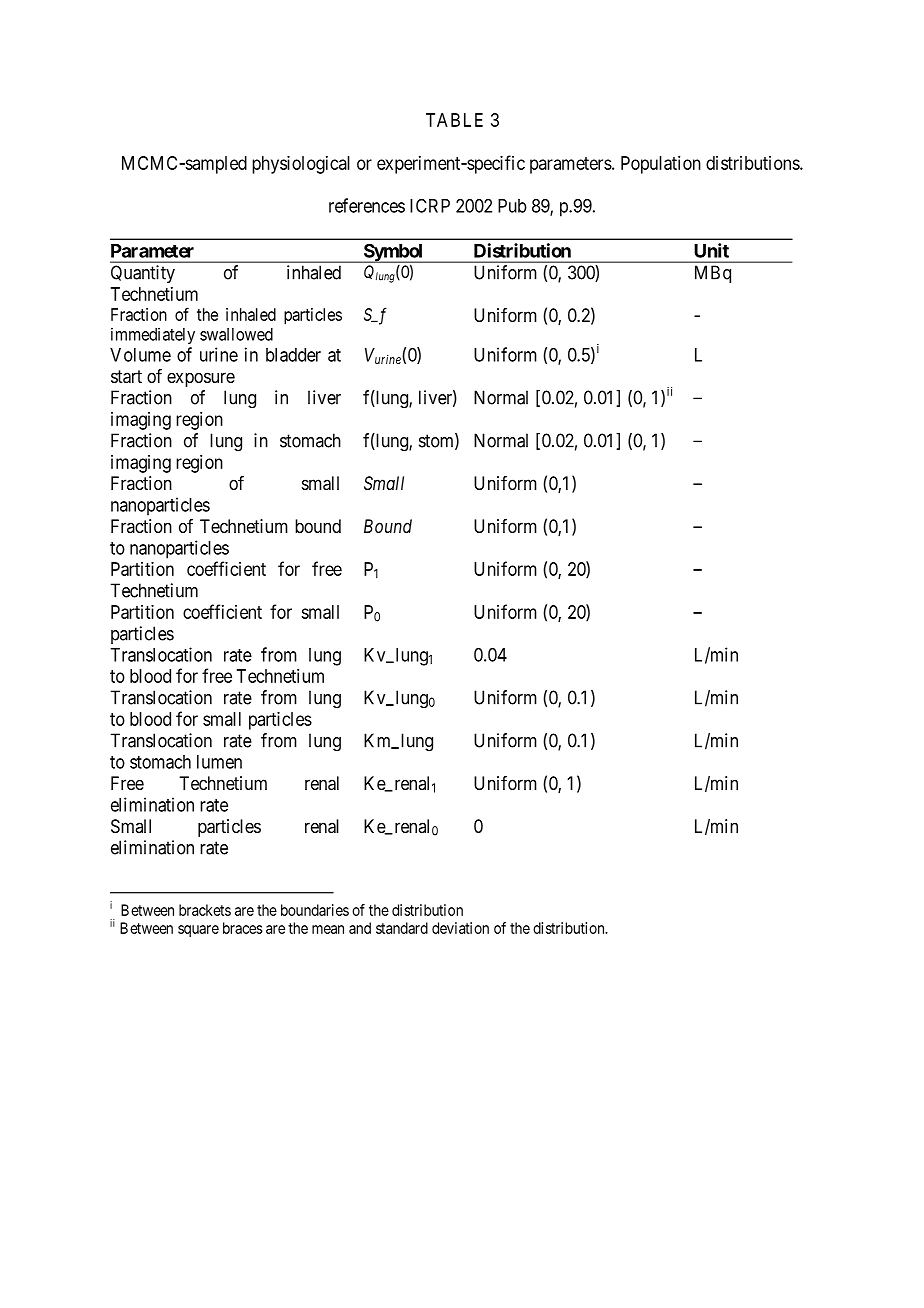  Describe the element at coordinates (301, 165) in the document. I see `physiological` at that location.
